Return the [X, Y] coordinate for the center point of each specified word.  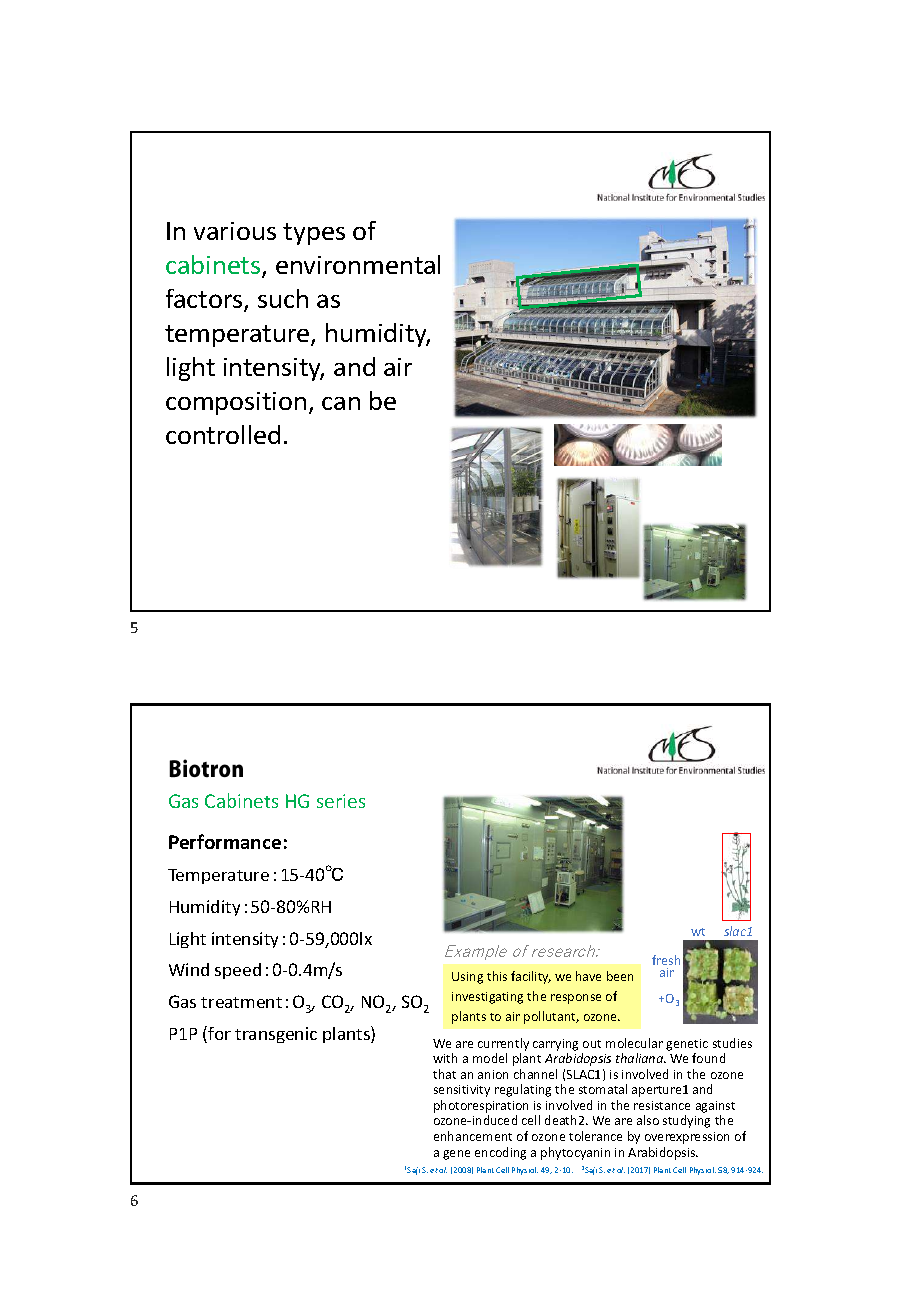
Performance [225, 841]
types [314, 234]
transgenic [276, 1035]
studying [686, 1121]
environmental [358, 264]
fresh [666, 960]
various [235, 231]
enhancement [473, 1136]
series [341, 801]
